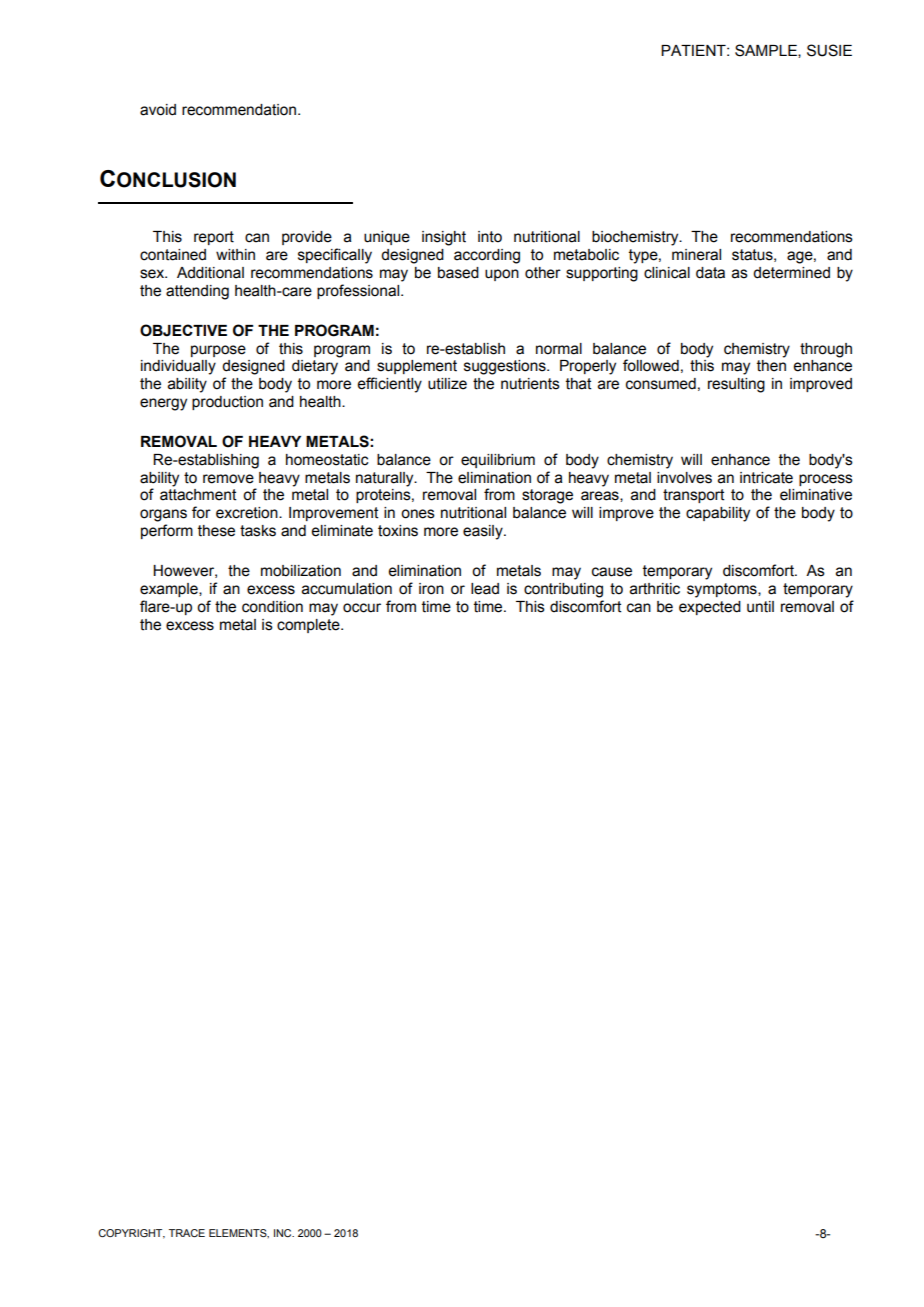 This screenshot has height=1307, width=924. I want to click on expected, so click(710, 608).
